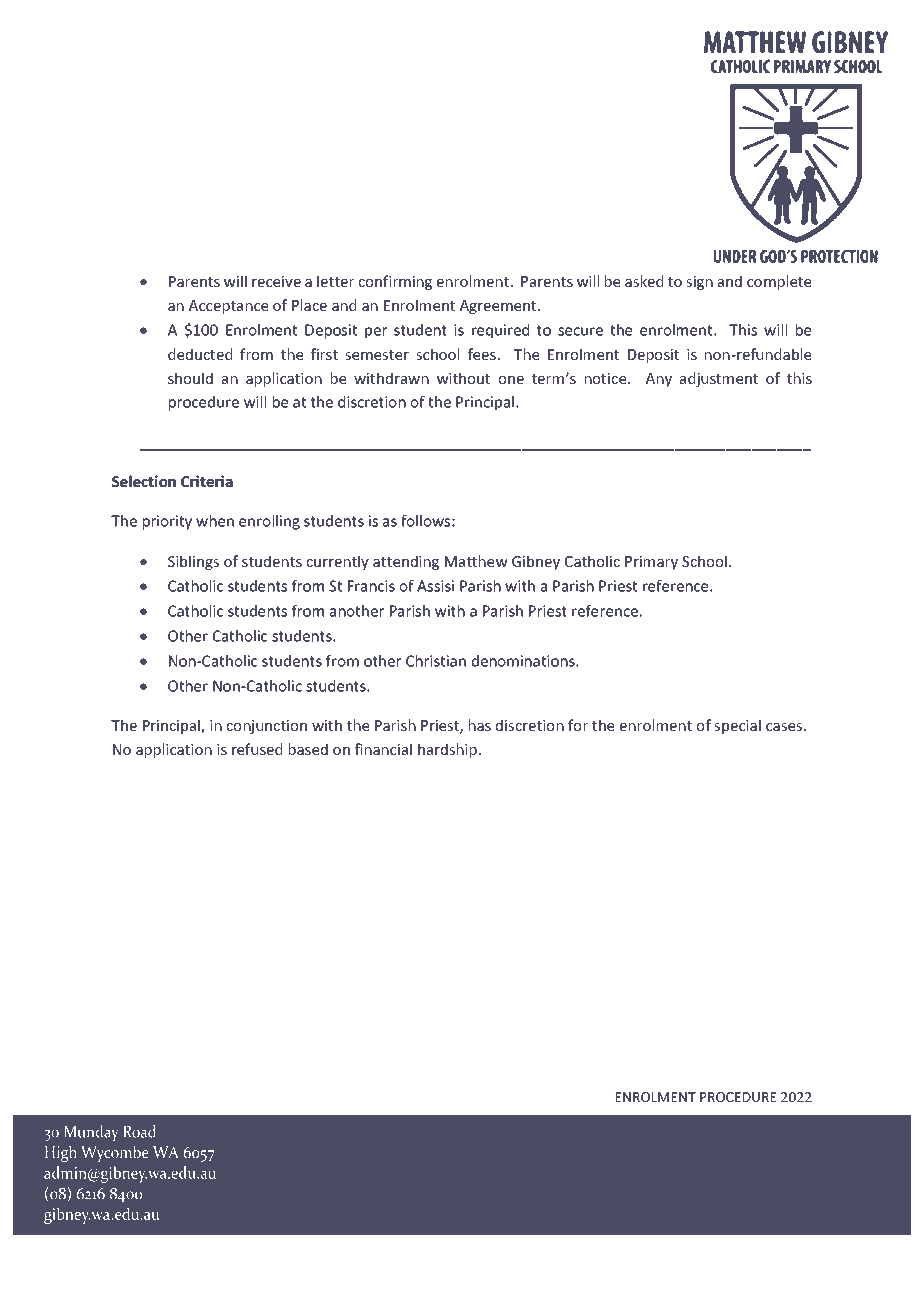 The width and height of the screenshot is (924, 1308). What do you see at coordinates (480, 725) in the screenshot?
I see `has` at bounding box center [480, 725].
